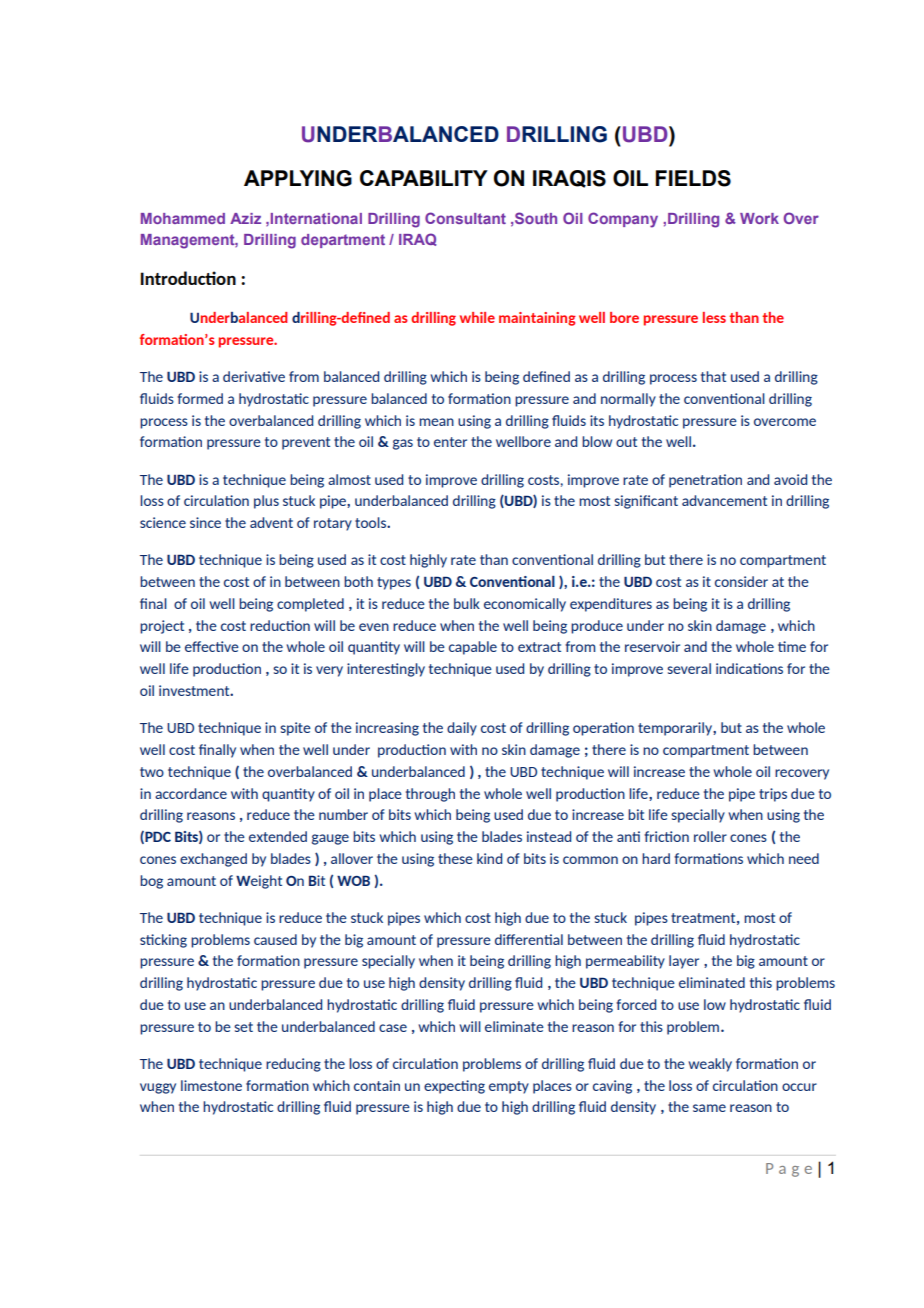 The height and width of the page is (1308, 924). Describe the element at coordinates (213, 860) in the page. I see `exchanged` at that location.
